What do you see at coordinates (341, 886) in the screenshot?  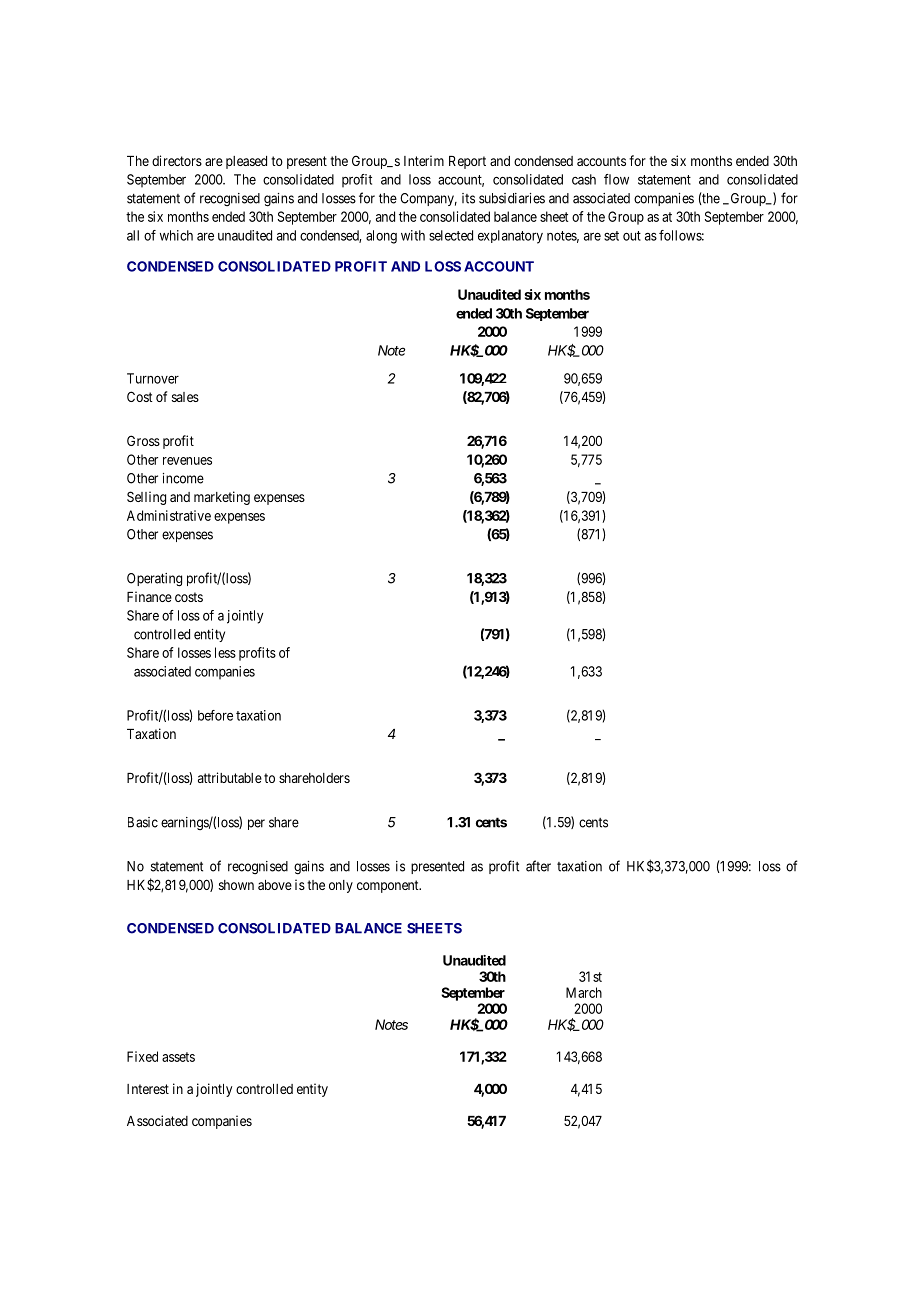 I see `only` at bounding box center [341, 886].
